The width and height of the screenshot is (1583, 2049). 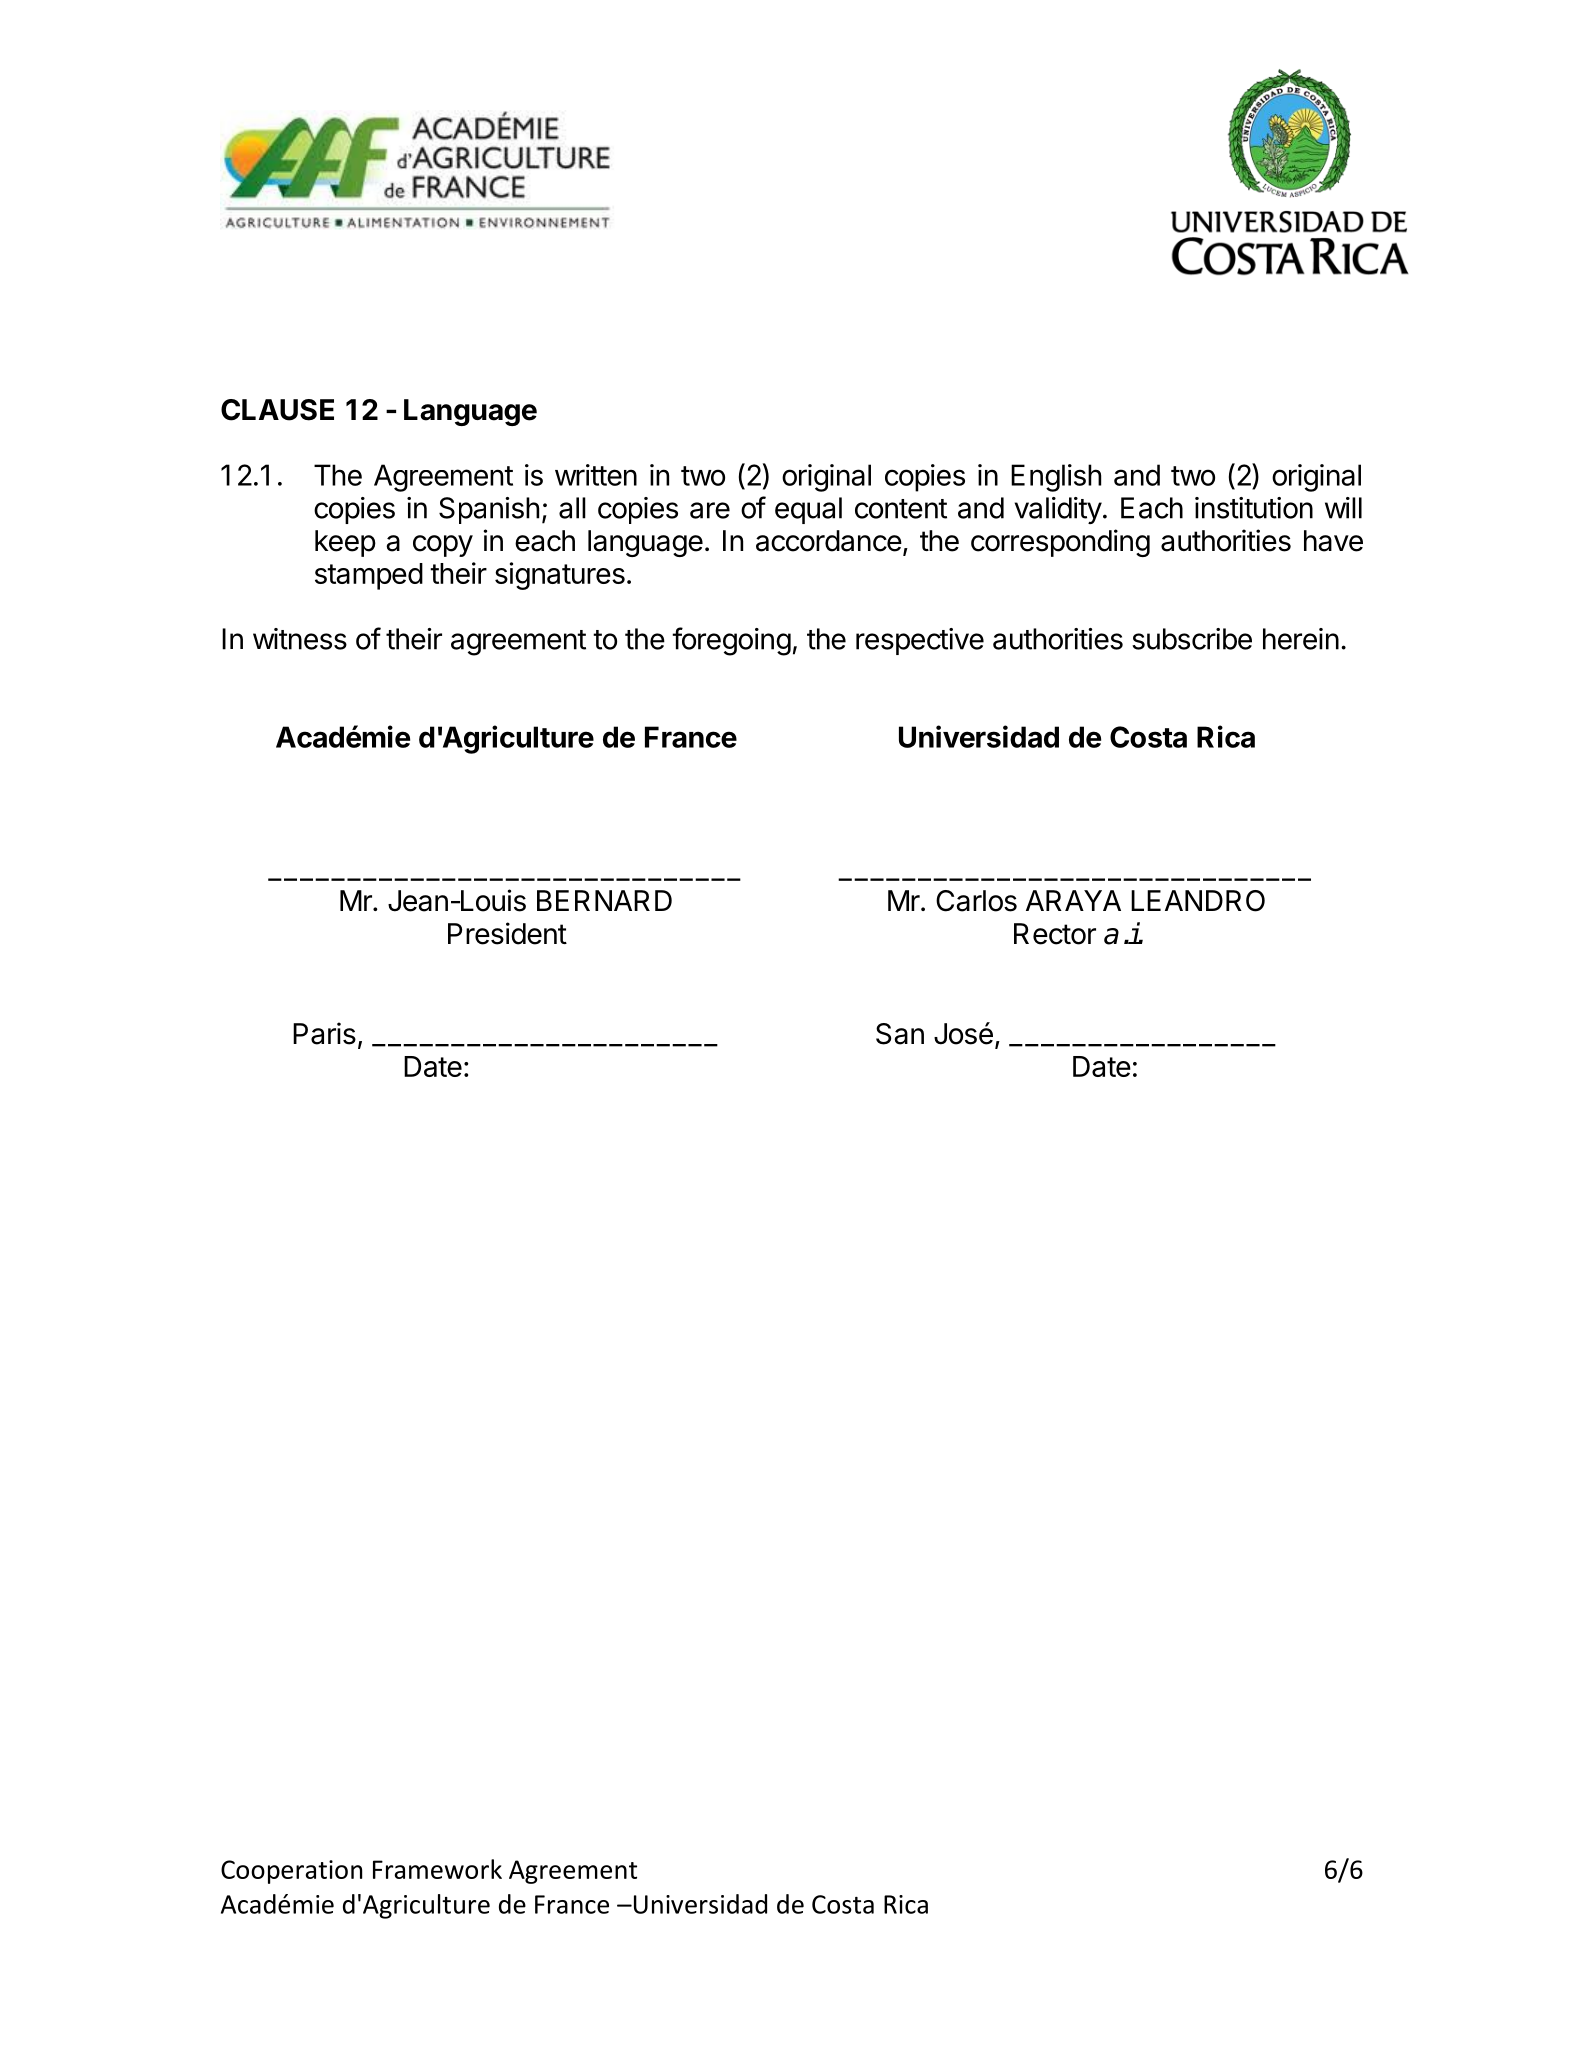 What do you see at coordinates (976, 901) in the screenshot?
I see `Carlos` at bounding box center [976, 901].
